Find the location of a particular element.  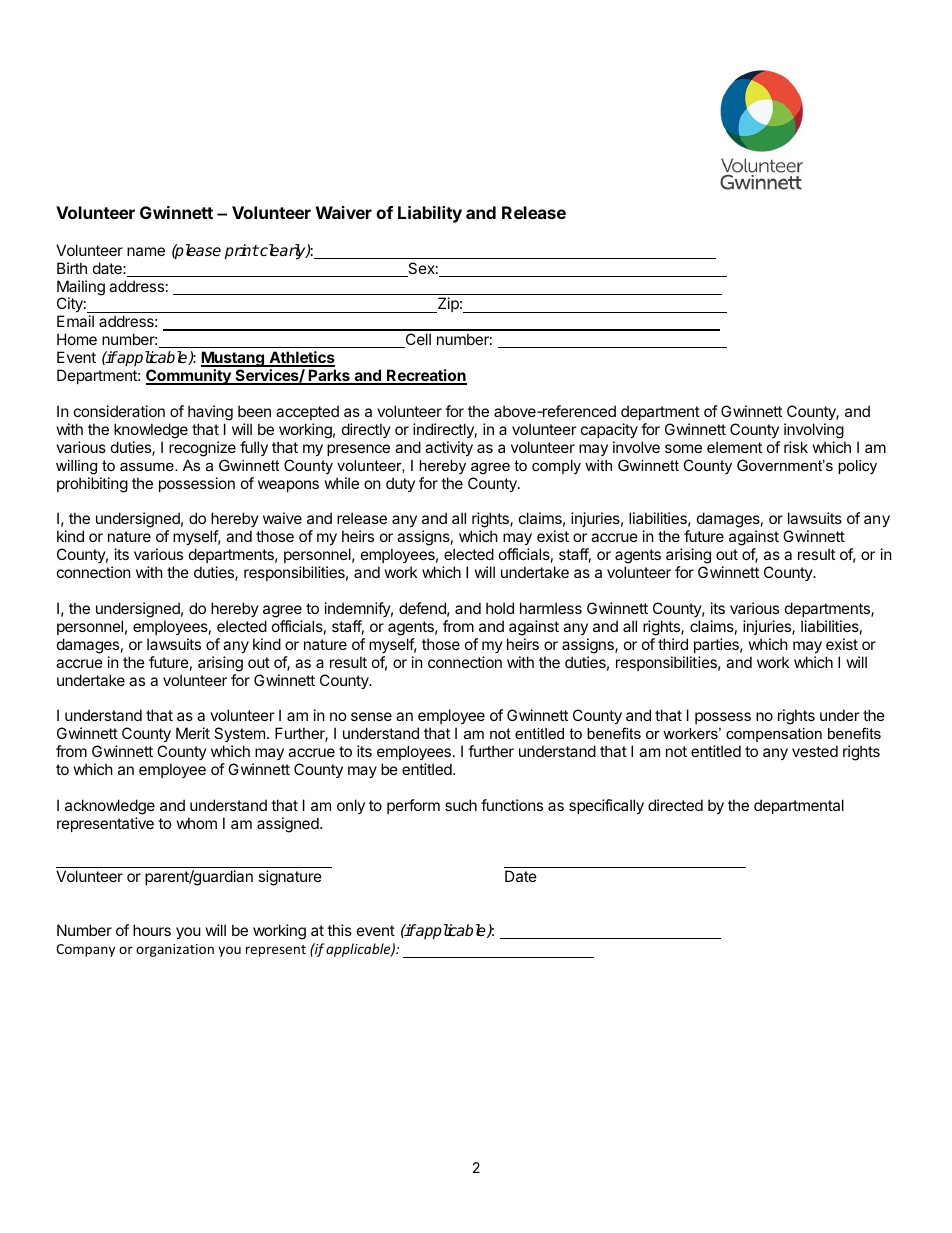

Liability is located at coordinates (430, 214).
